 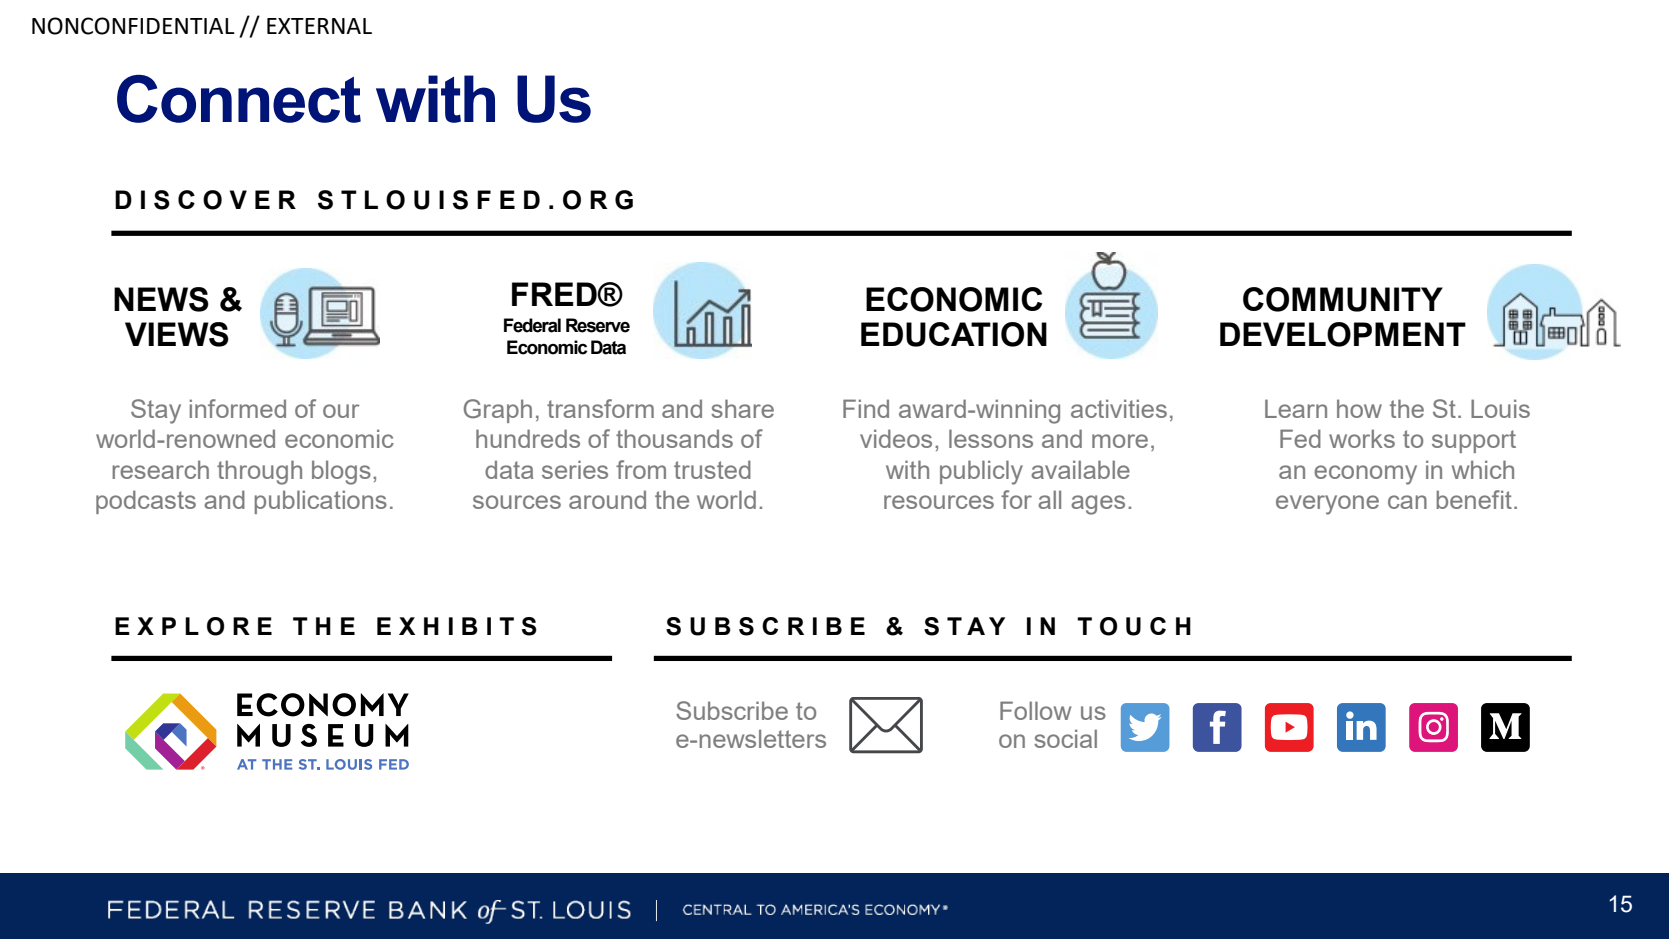 What do you see at coordinates (205, 200) in the document?
I see `DISCOVER` at bounding box center [205, 200].
